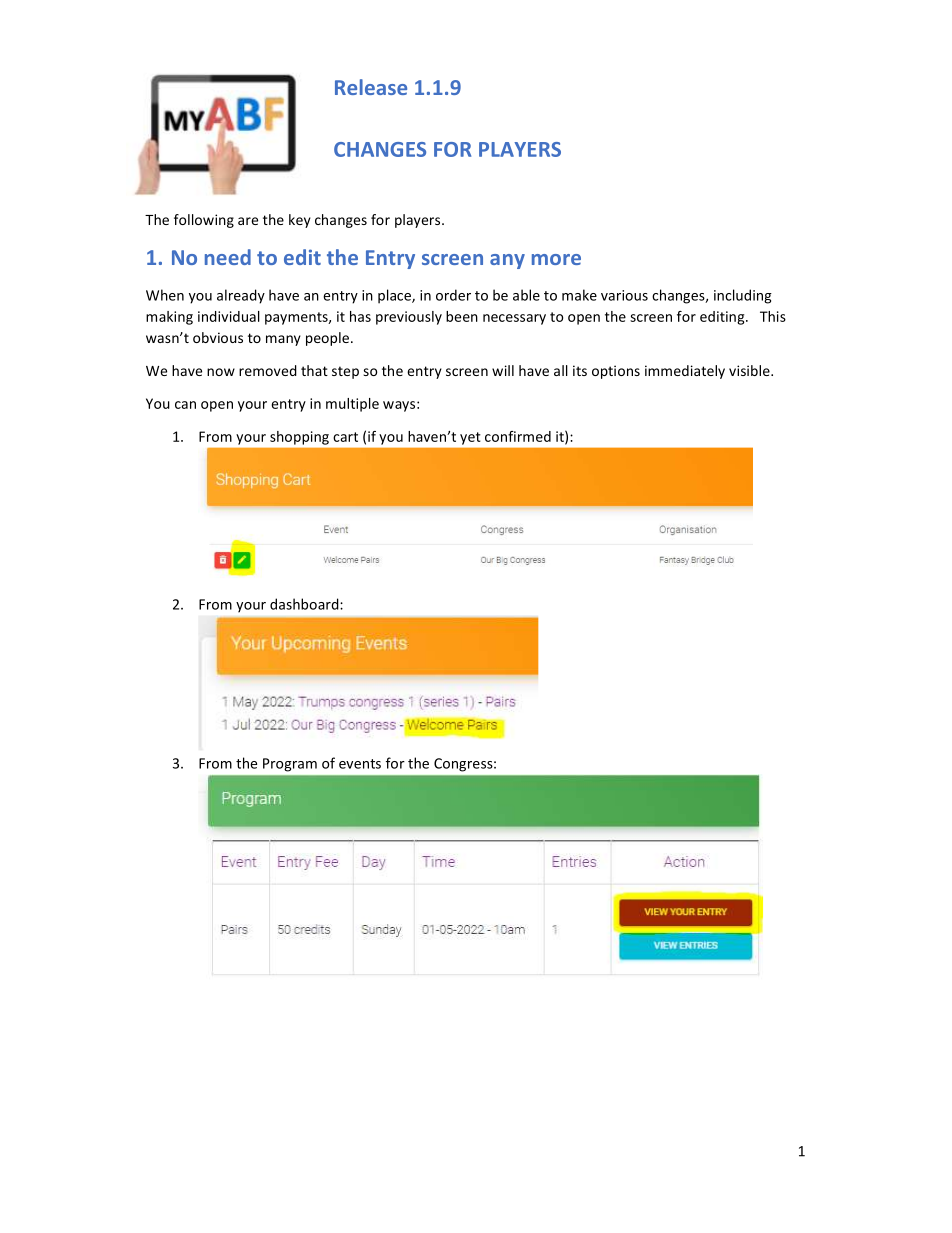  I want to click on yet, so click(470, 438).
